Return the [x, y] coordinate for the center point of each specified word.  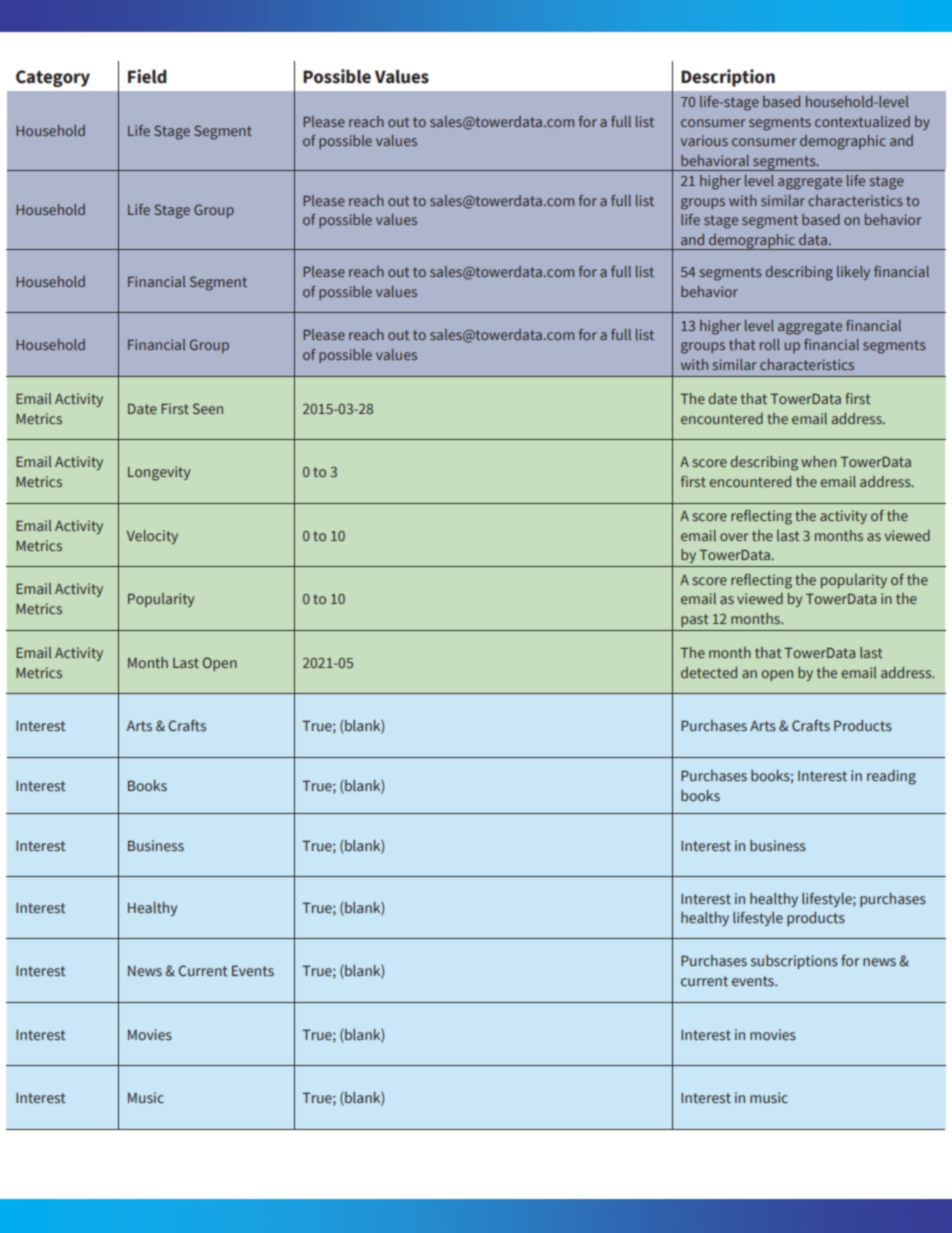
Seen [208, 408]
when [818, 461]
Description [728, 78]
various [704, 140]
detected [709, 672]
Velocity [152, 537]
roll [770, 344]
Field [147, 76]
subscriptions [794, 962]
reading [891, 777]
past [695, 620]
